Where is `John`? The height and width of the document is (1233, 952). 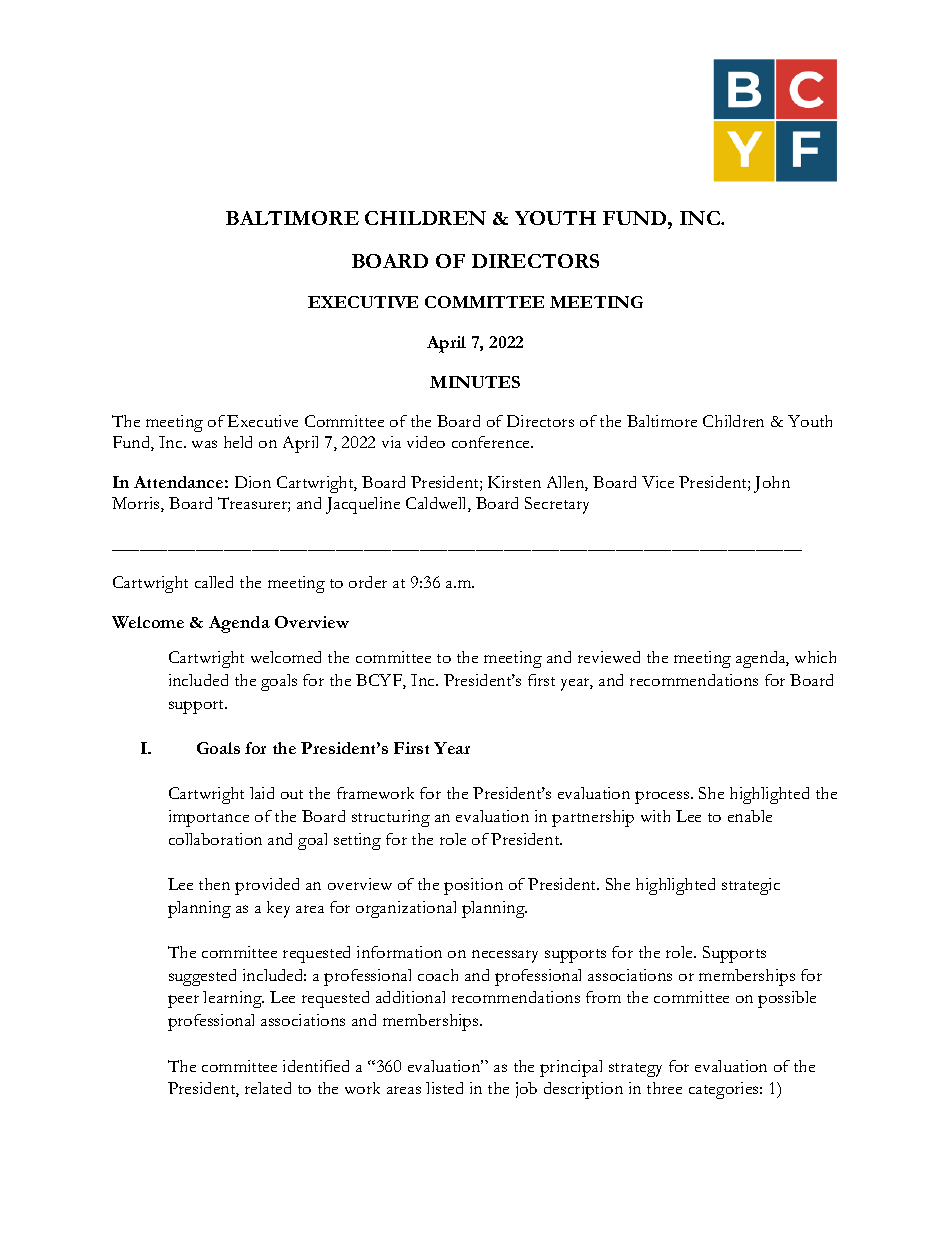 John is located at coordinates (772, 484).
